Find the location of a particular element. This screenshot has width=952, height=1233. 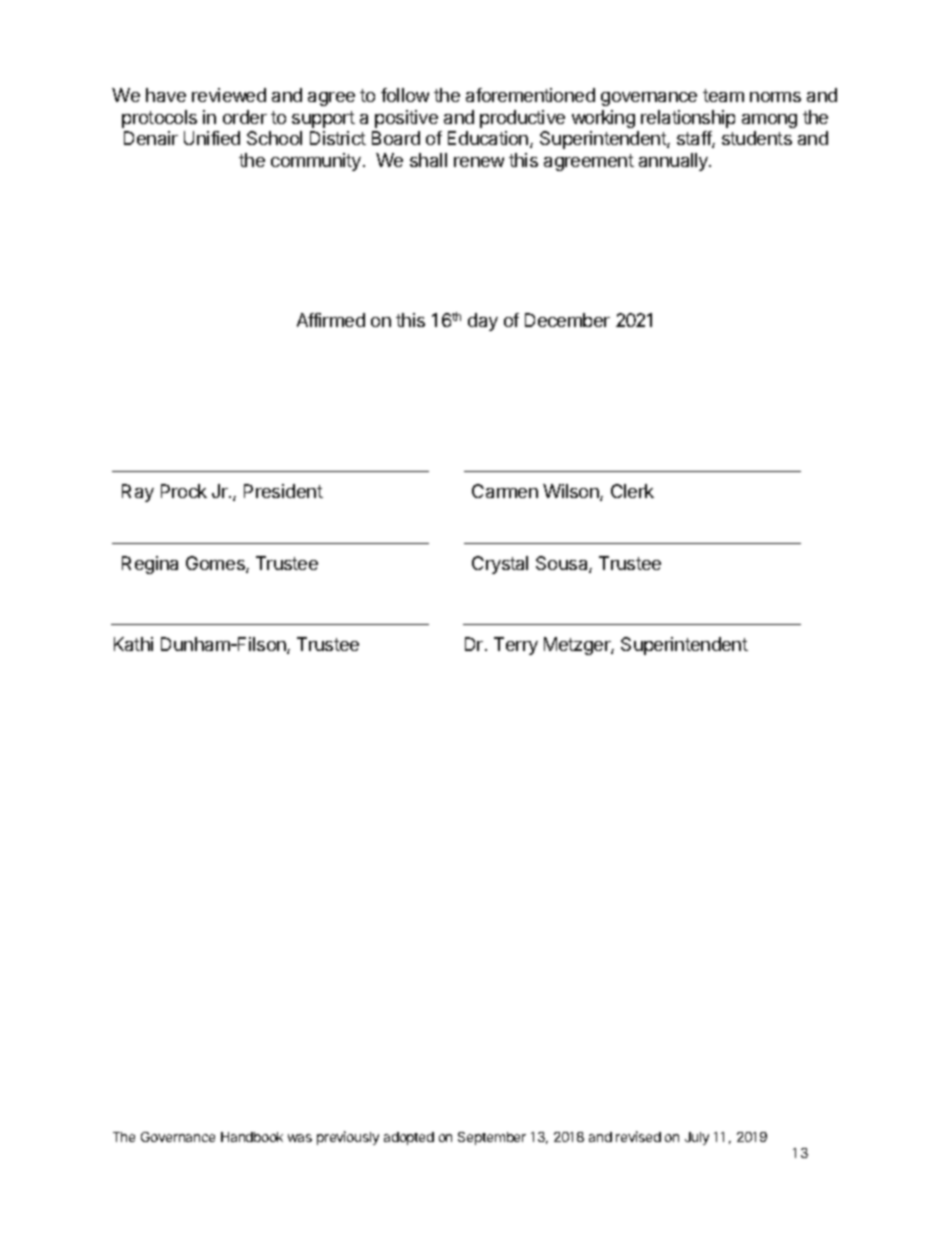

was is located at coordinates (300, 1138).
